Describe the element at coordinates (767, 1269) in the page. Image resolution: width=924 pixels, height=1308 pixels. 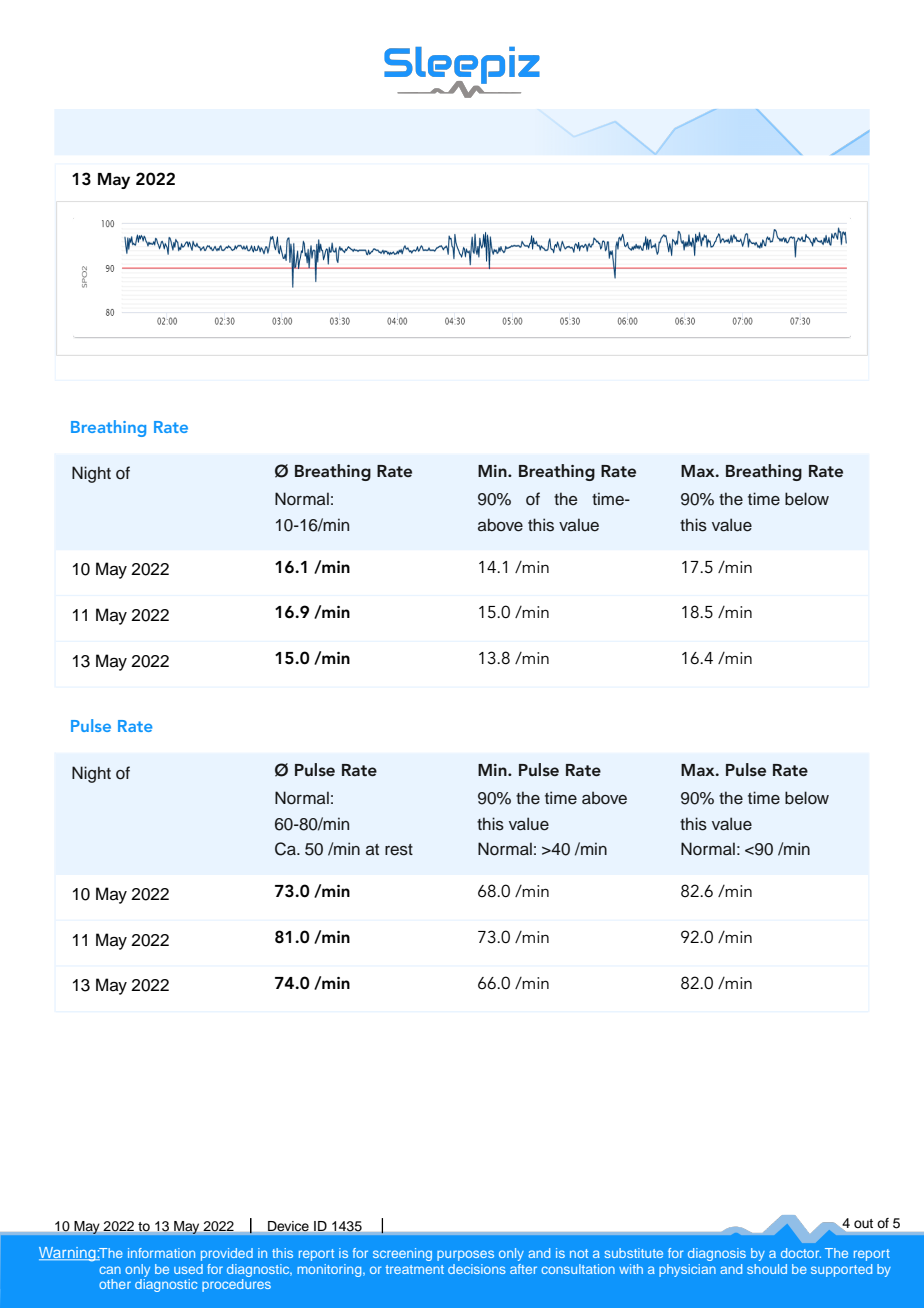
I see `should` at that location.
